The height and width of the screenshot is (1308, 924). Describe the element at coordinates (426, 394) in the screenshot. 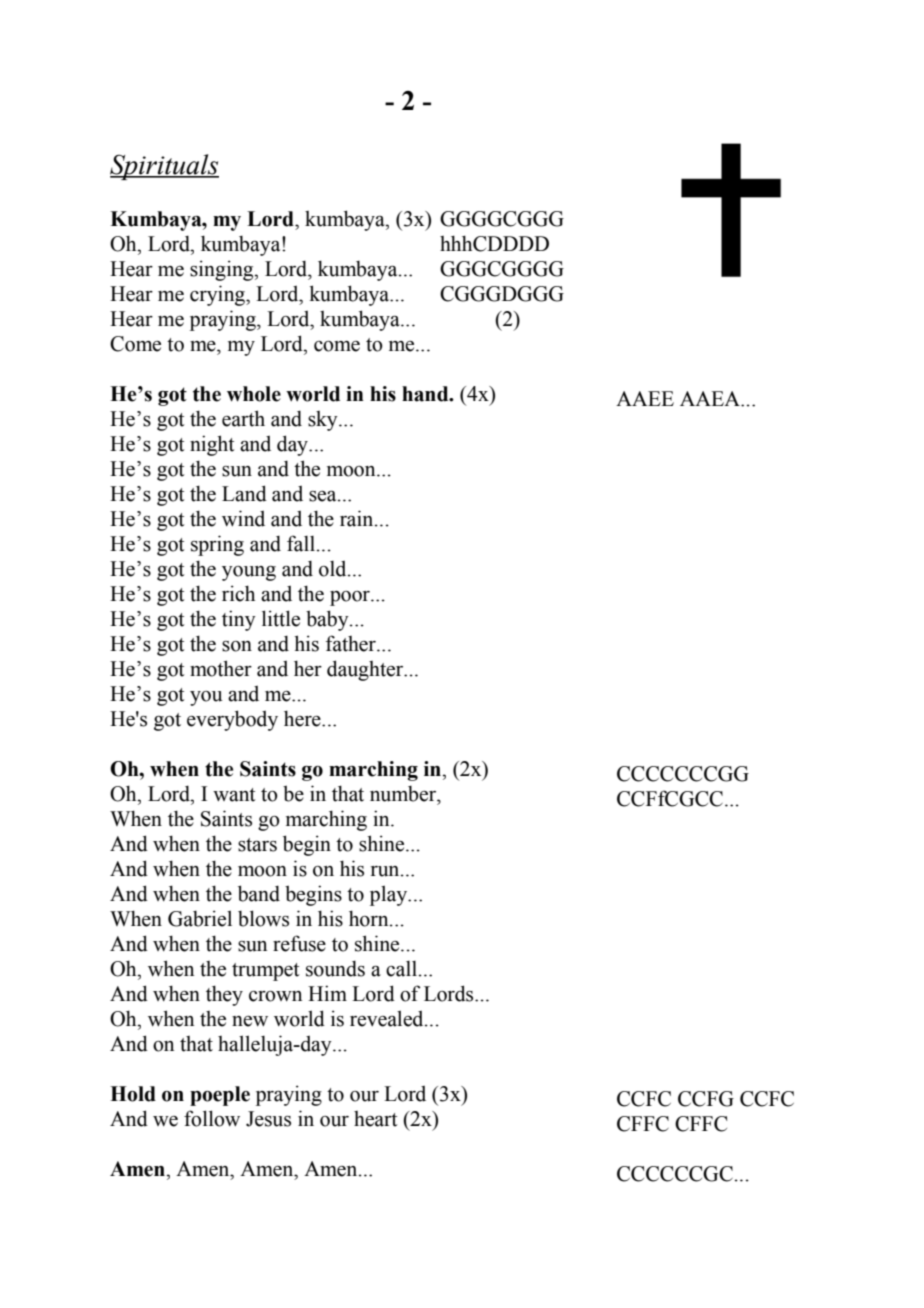

I see `hand` at that location.
